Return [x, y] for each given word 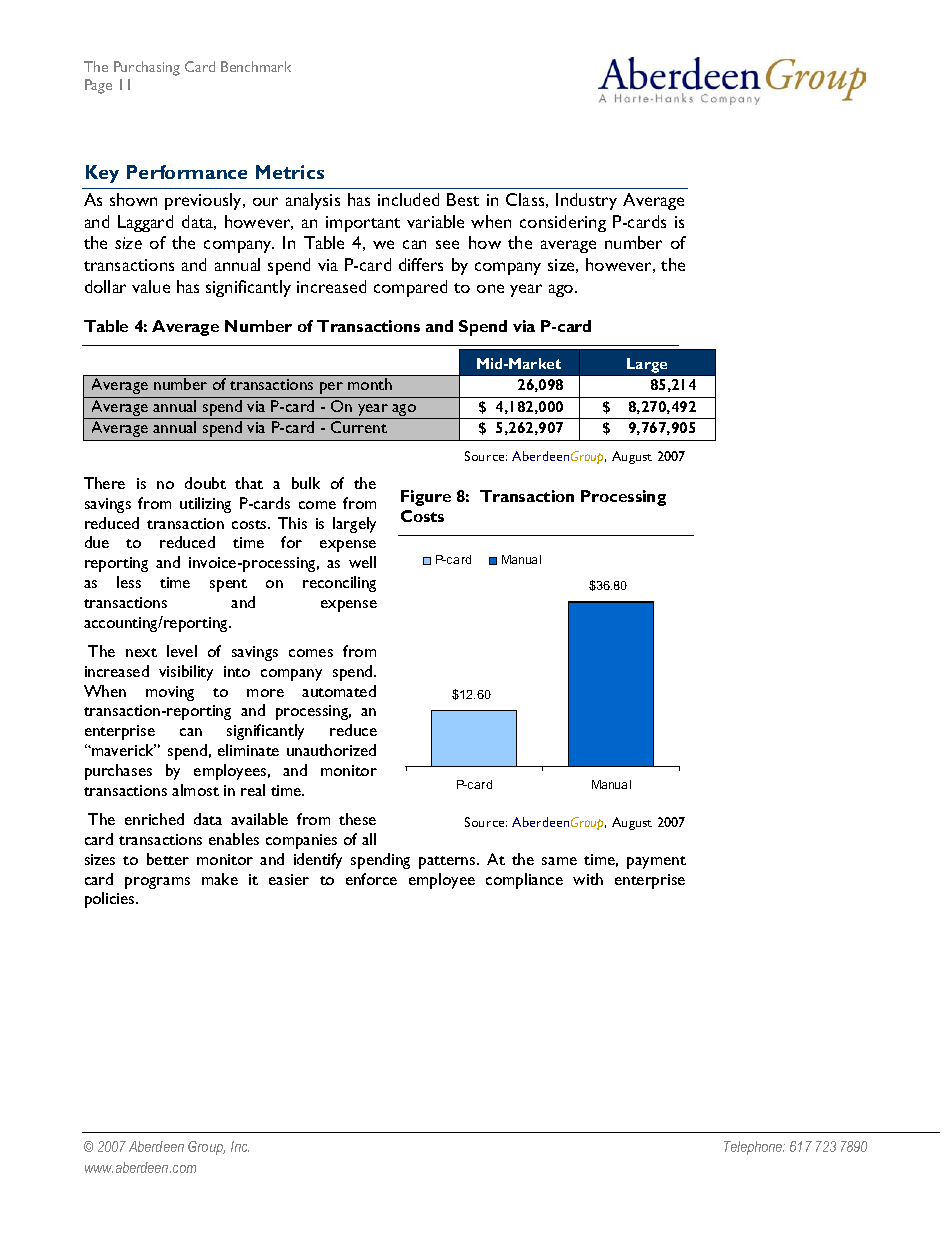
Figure [426, 498]
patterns [448, 862]
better [168, 859]
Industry [586, 201]
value [151, 286]
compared [410, 288]
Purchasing [147, 68]
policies [111, 900]
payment [656, 862]
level [182, 651]
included [408, 199]
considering [563, 223]
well [362, 562]
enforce [371, 879]
